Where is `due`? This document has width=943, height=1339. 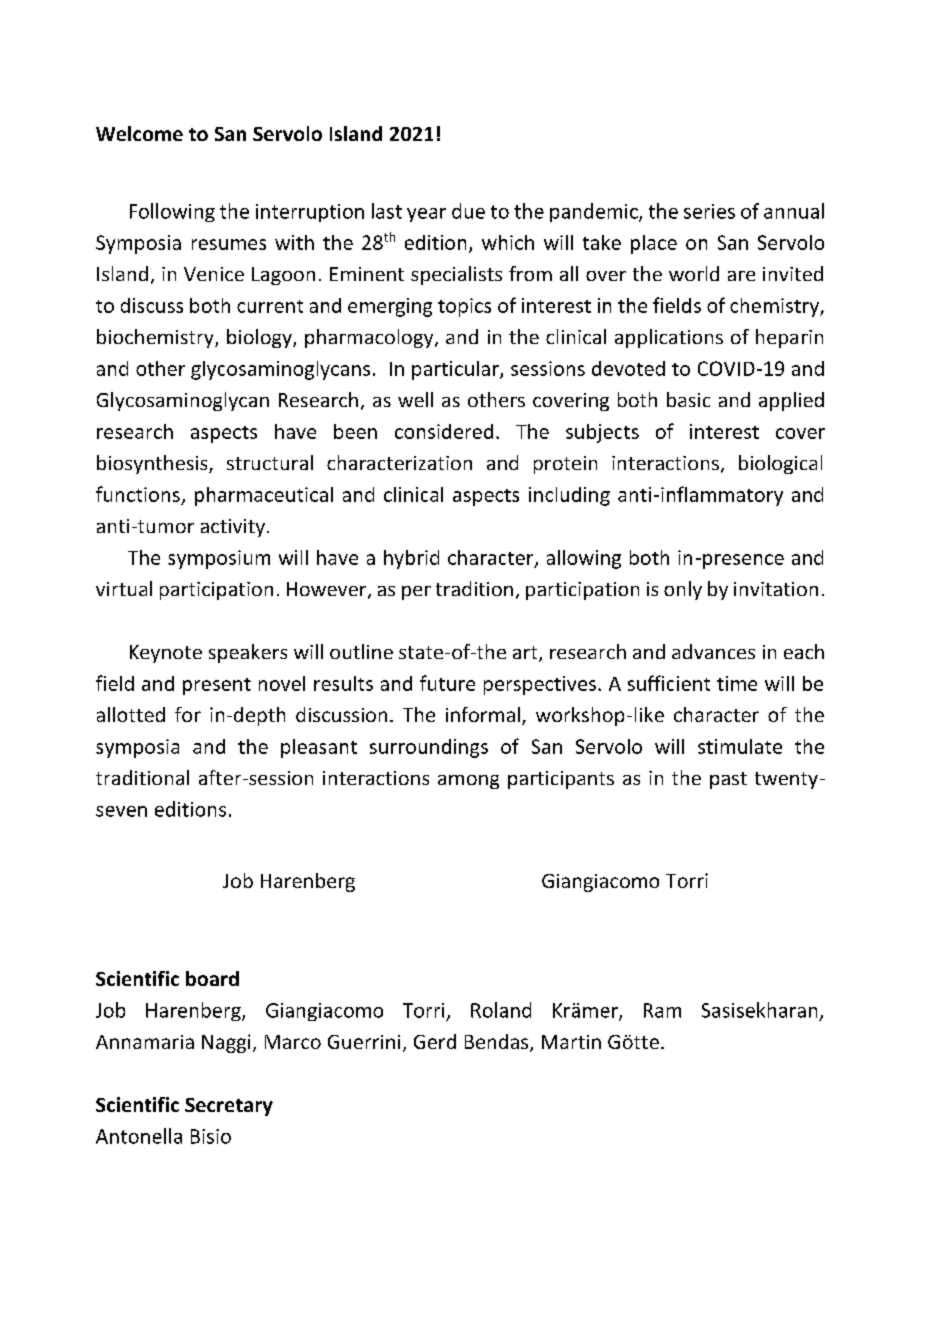 due is located at coordinates (468, 211).
